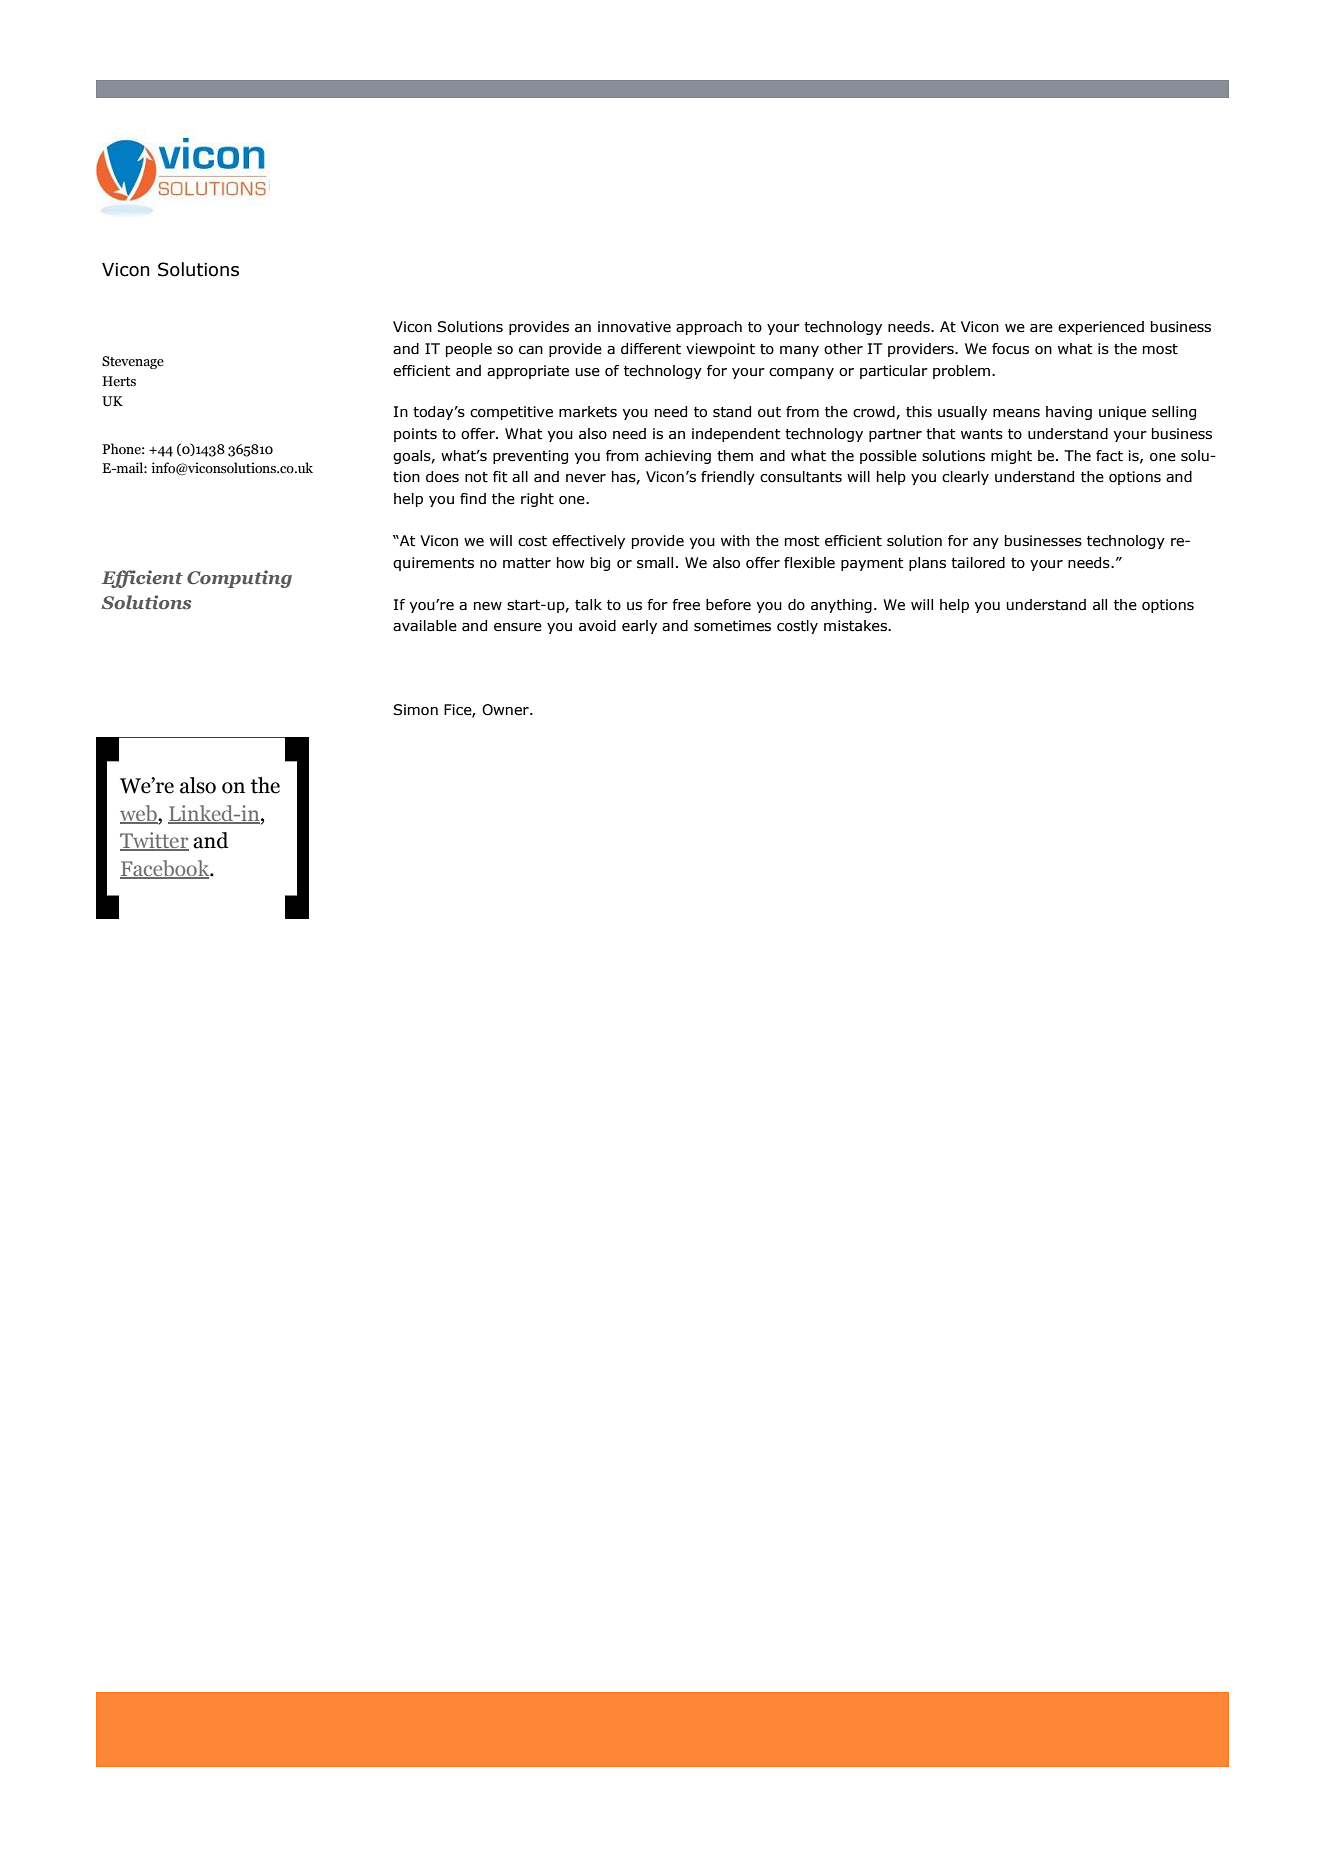 This screenshot has width=1324, height=1873. What do you see at coordinates (239, 579) in the screenshot?
I see `Computing` at bounding box center [239, 579].
